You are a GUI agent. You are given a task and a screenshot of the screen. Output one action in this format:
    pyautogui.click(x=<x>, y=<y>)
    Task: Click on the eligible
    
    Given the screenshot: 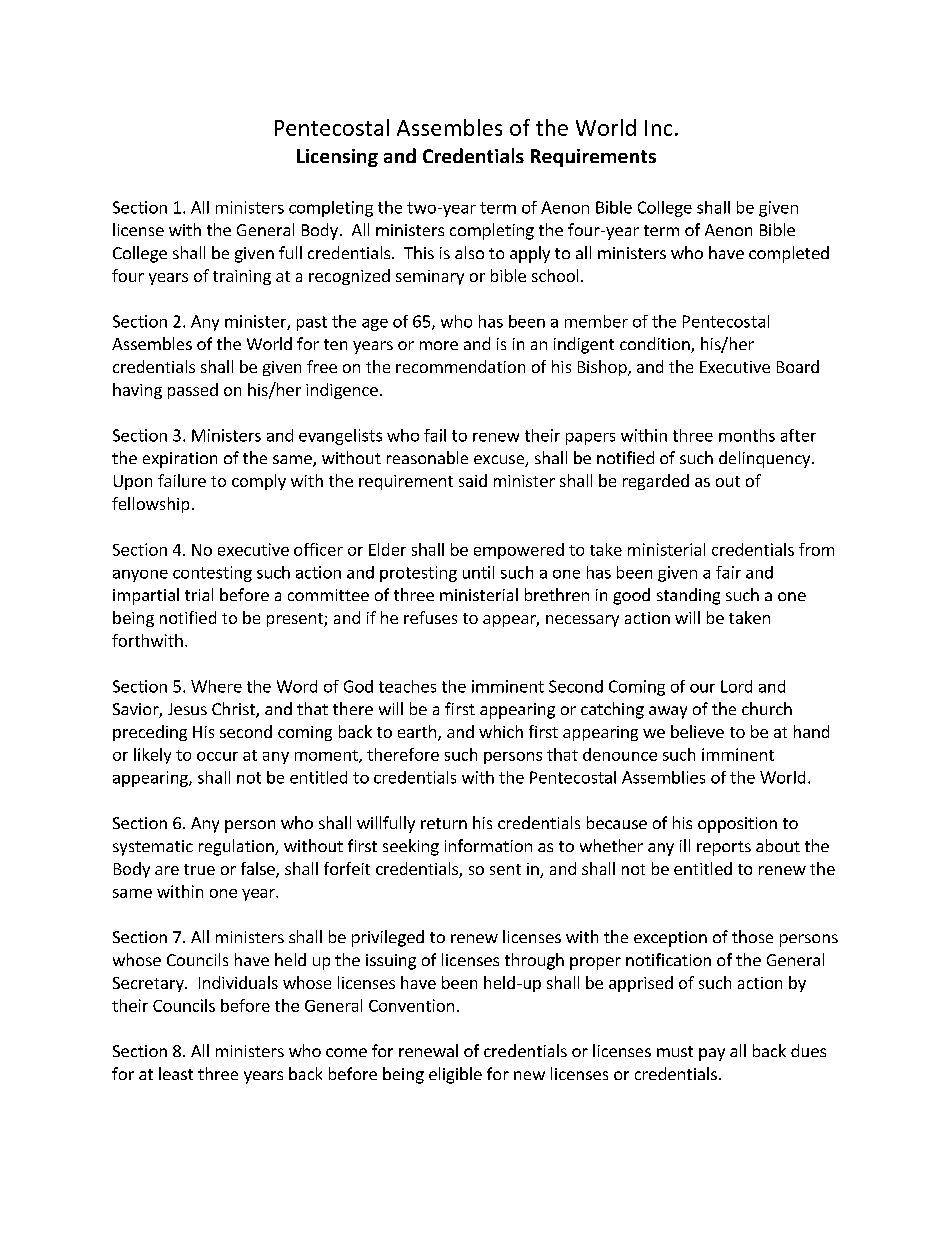 What is the action you would take?
    pyautogui.click(x=455, y=1075)
